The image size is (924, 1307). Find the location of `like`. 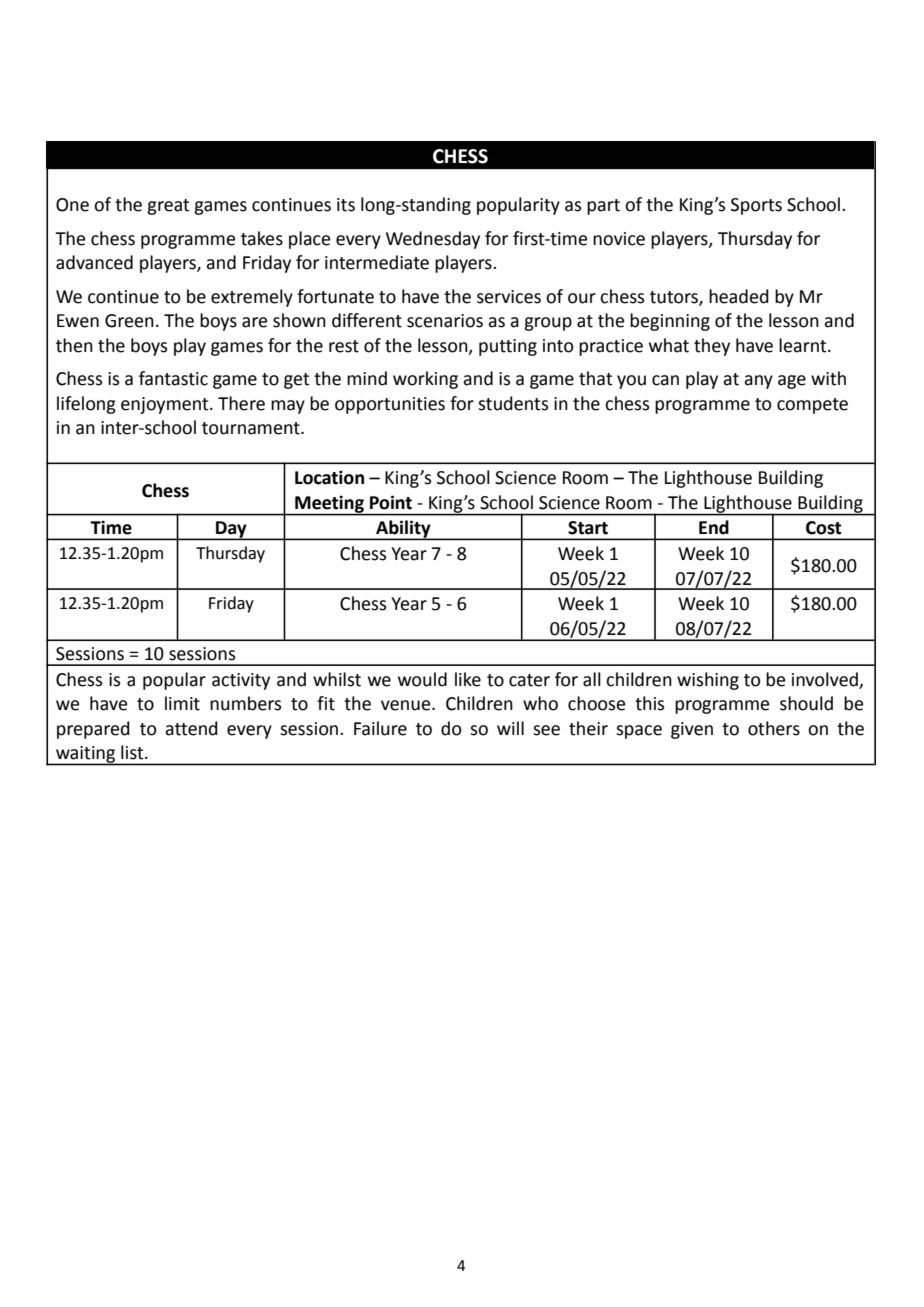

like is located at coordinates (468, 679).
